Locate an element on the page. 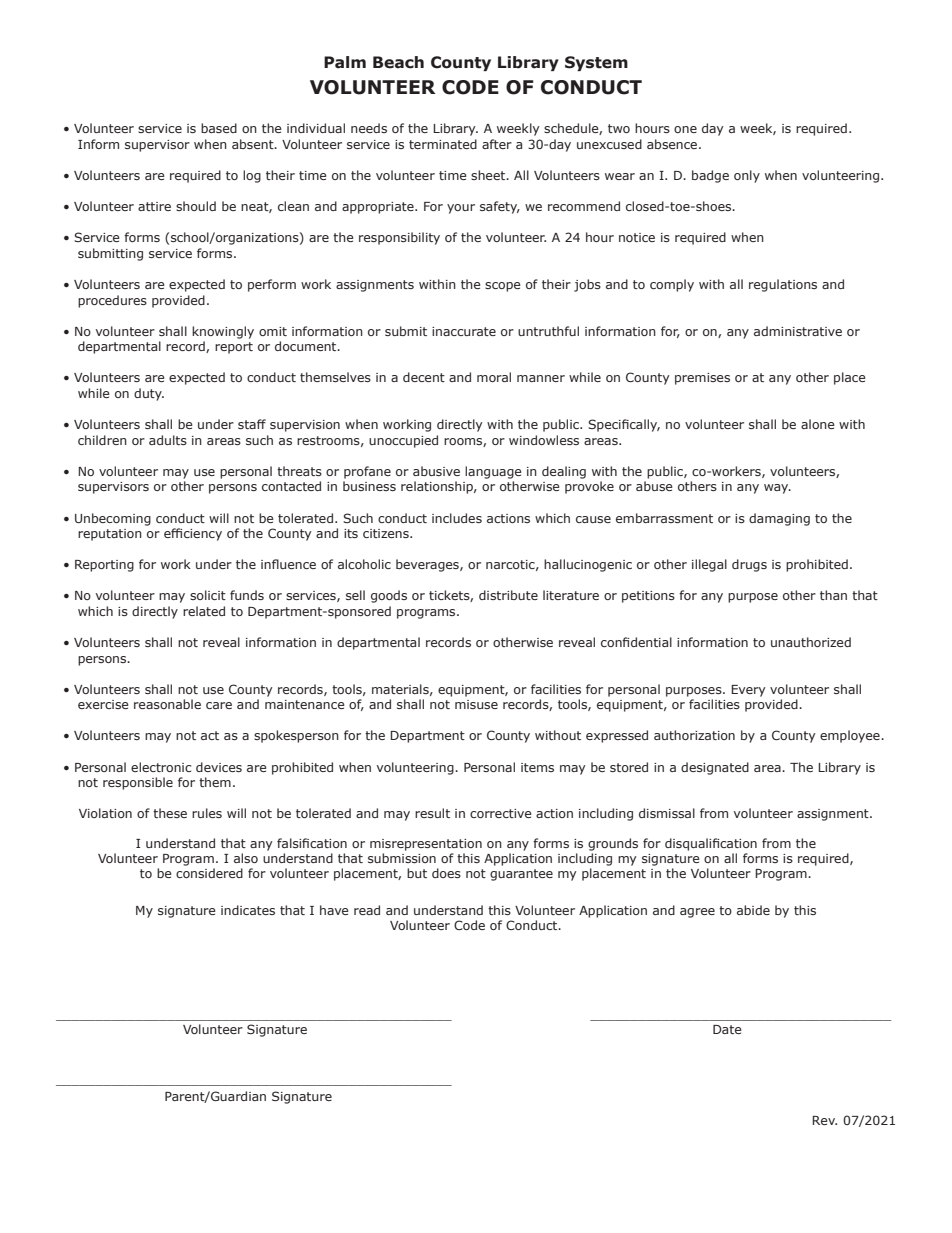 This page has width=952, height=1233. misuse is located at coordinates (476, 704).
